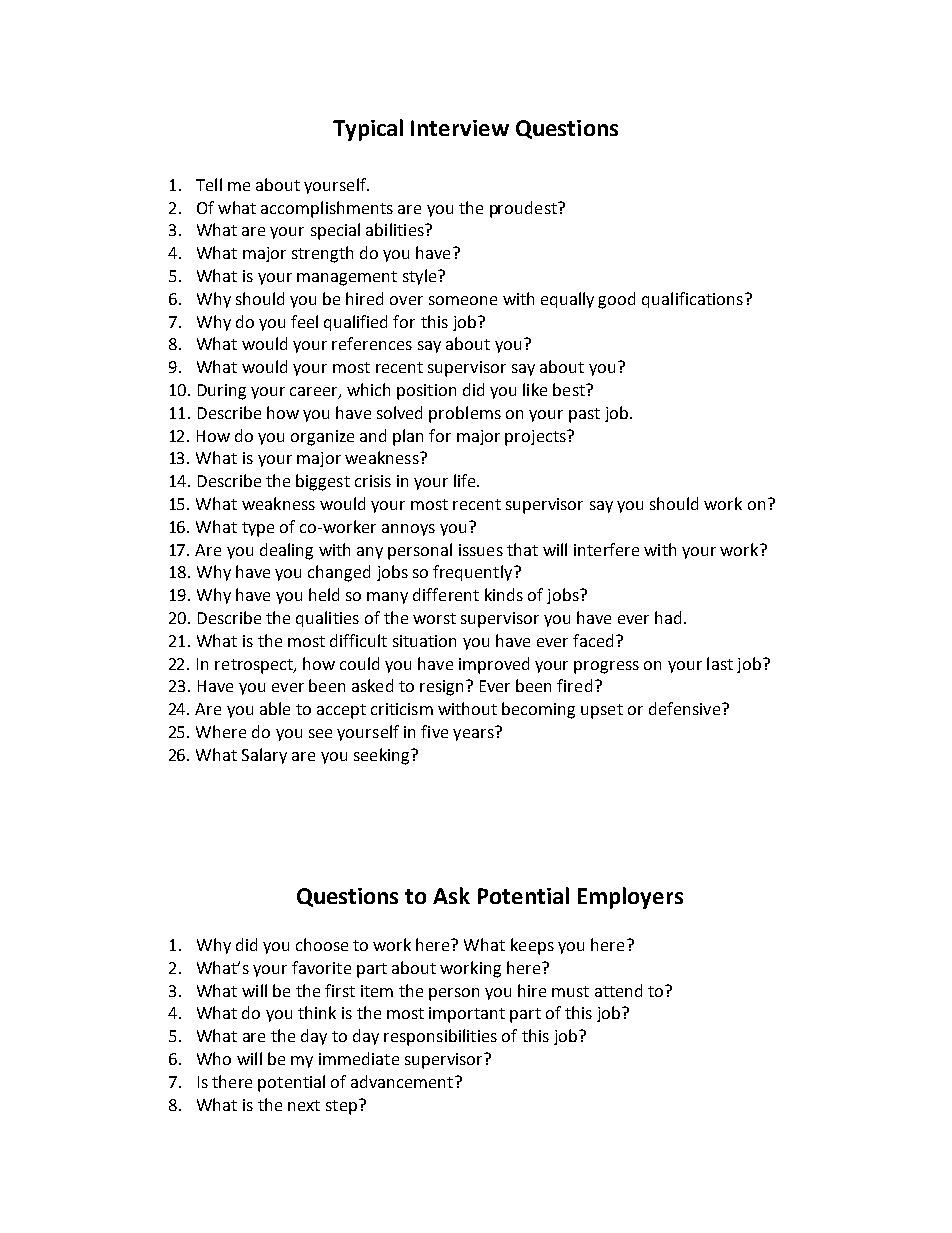 The height and width of the page is (1233, 952). Describe the element at coordinates (524, 209) in the page. I see `proudest` at that location.
